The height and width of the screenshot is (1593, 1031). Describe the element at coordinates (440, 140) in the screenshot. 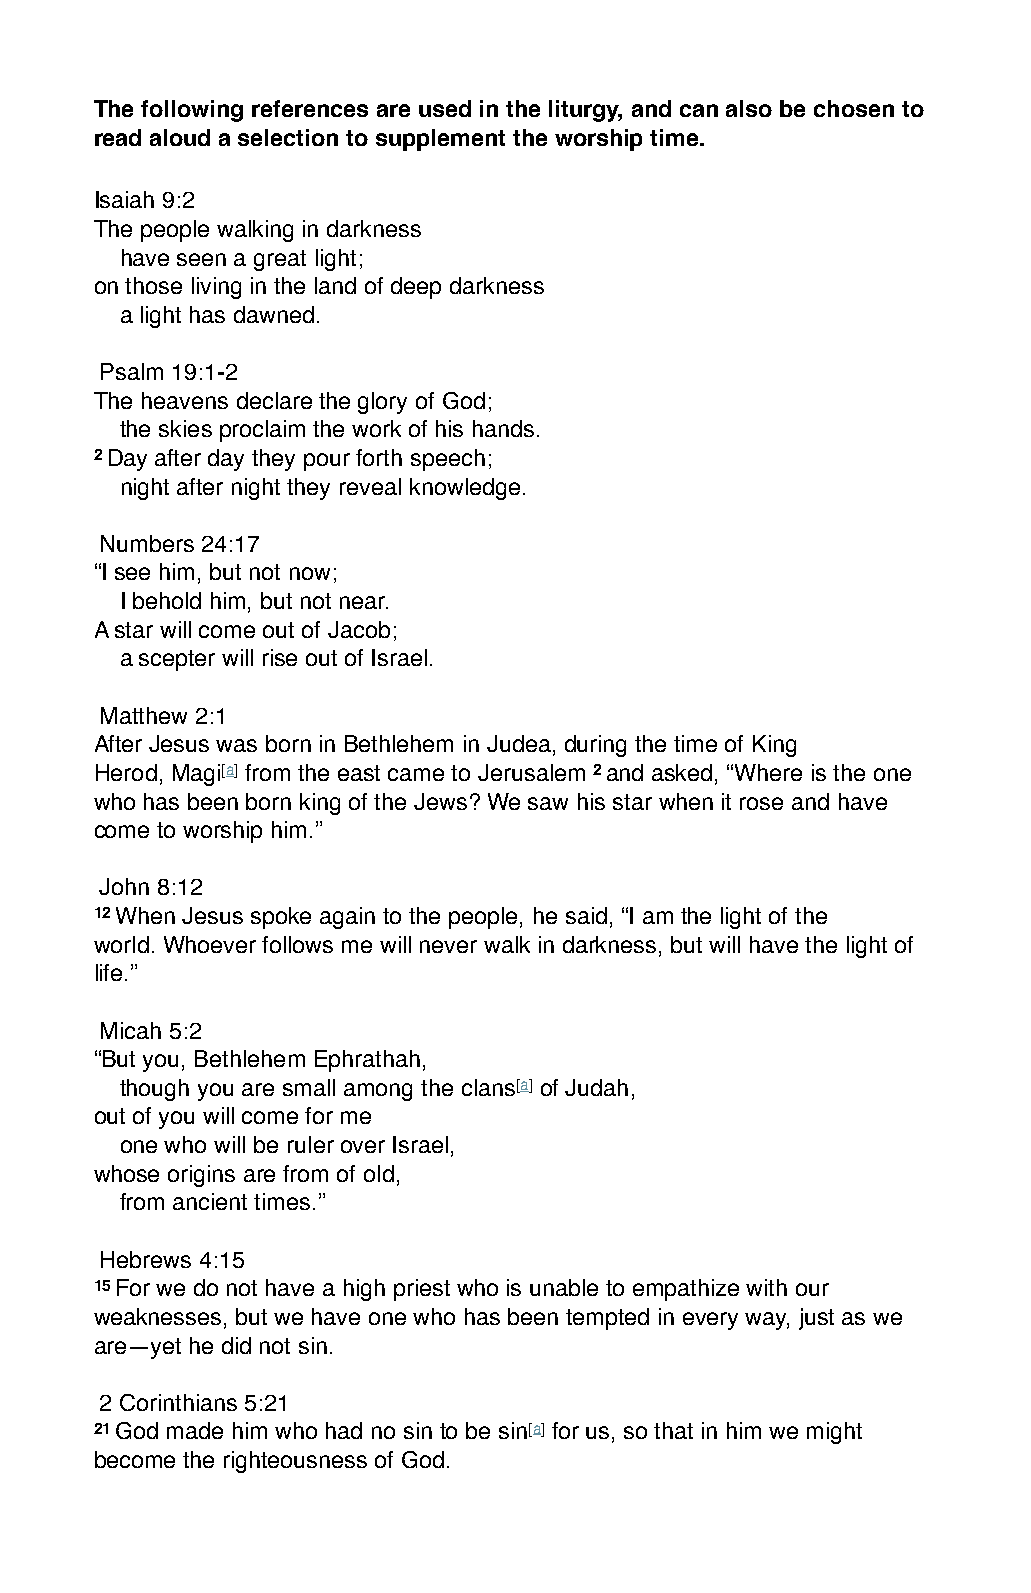

I see `supplement` at that location.
